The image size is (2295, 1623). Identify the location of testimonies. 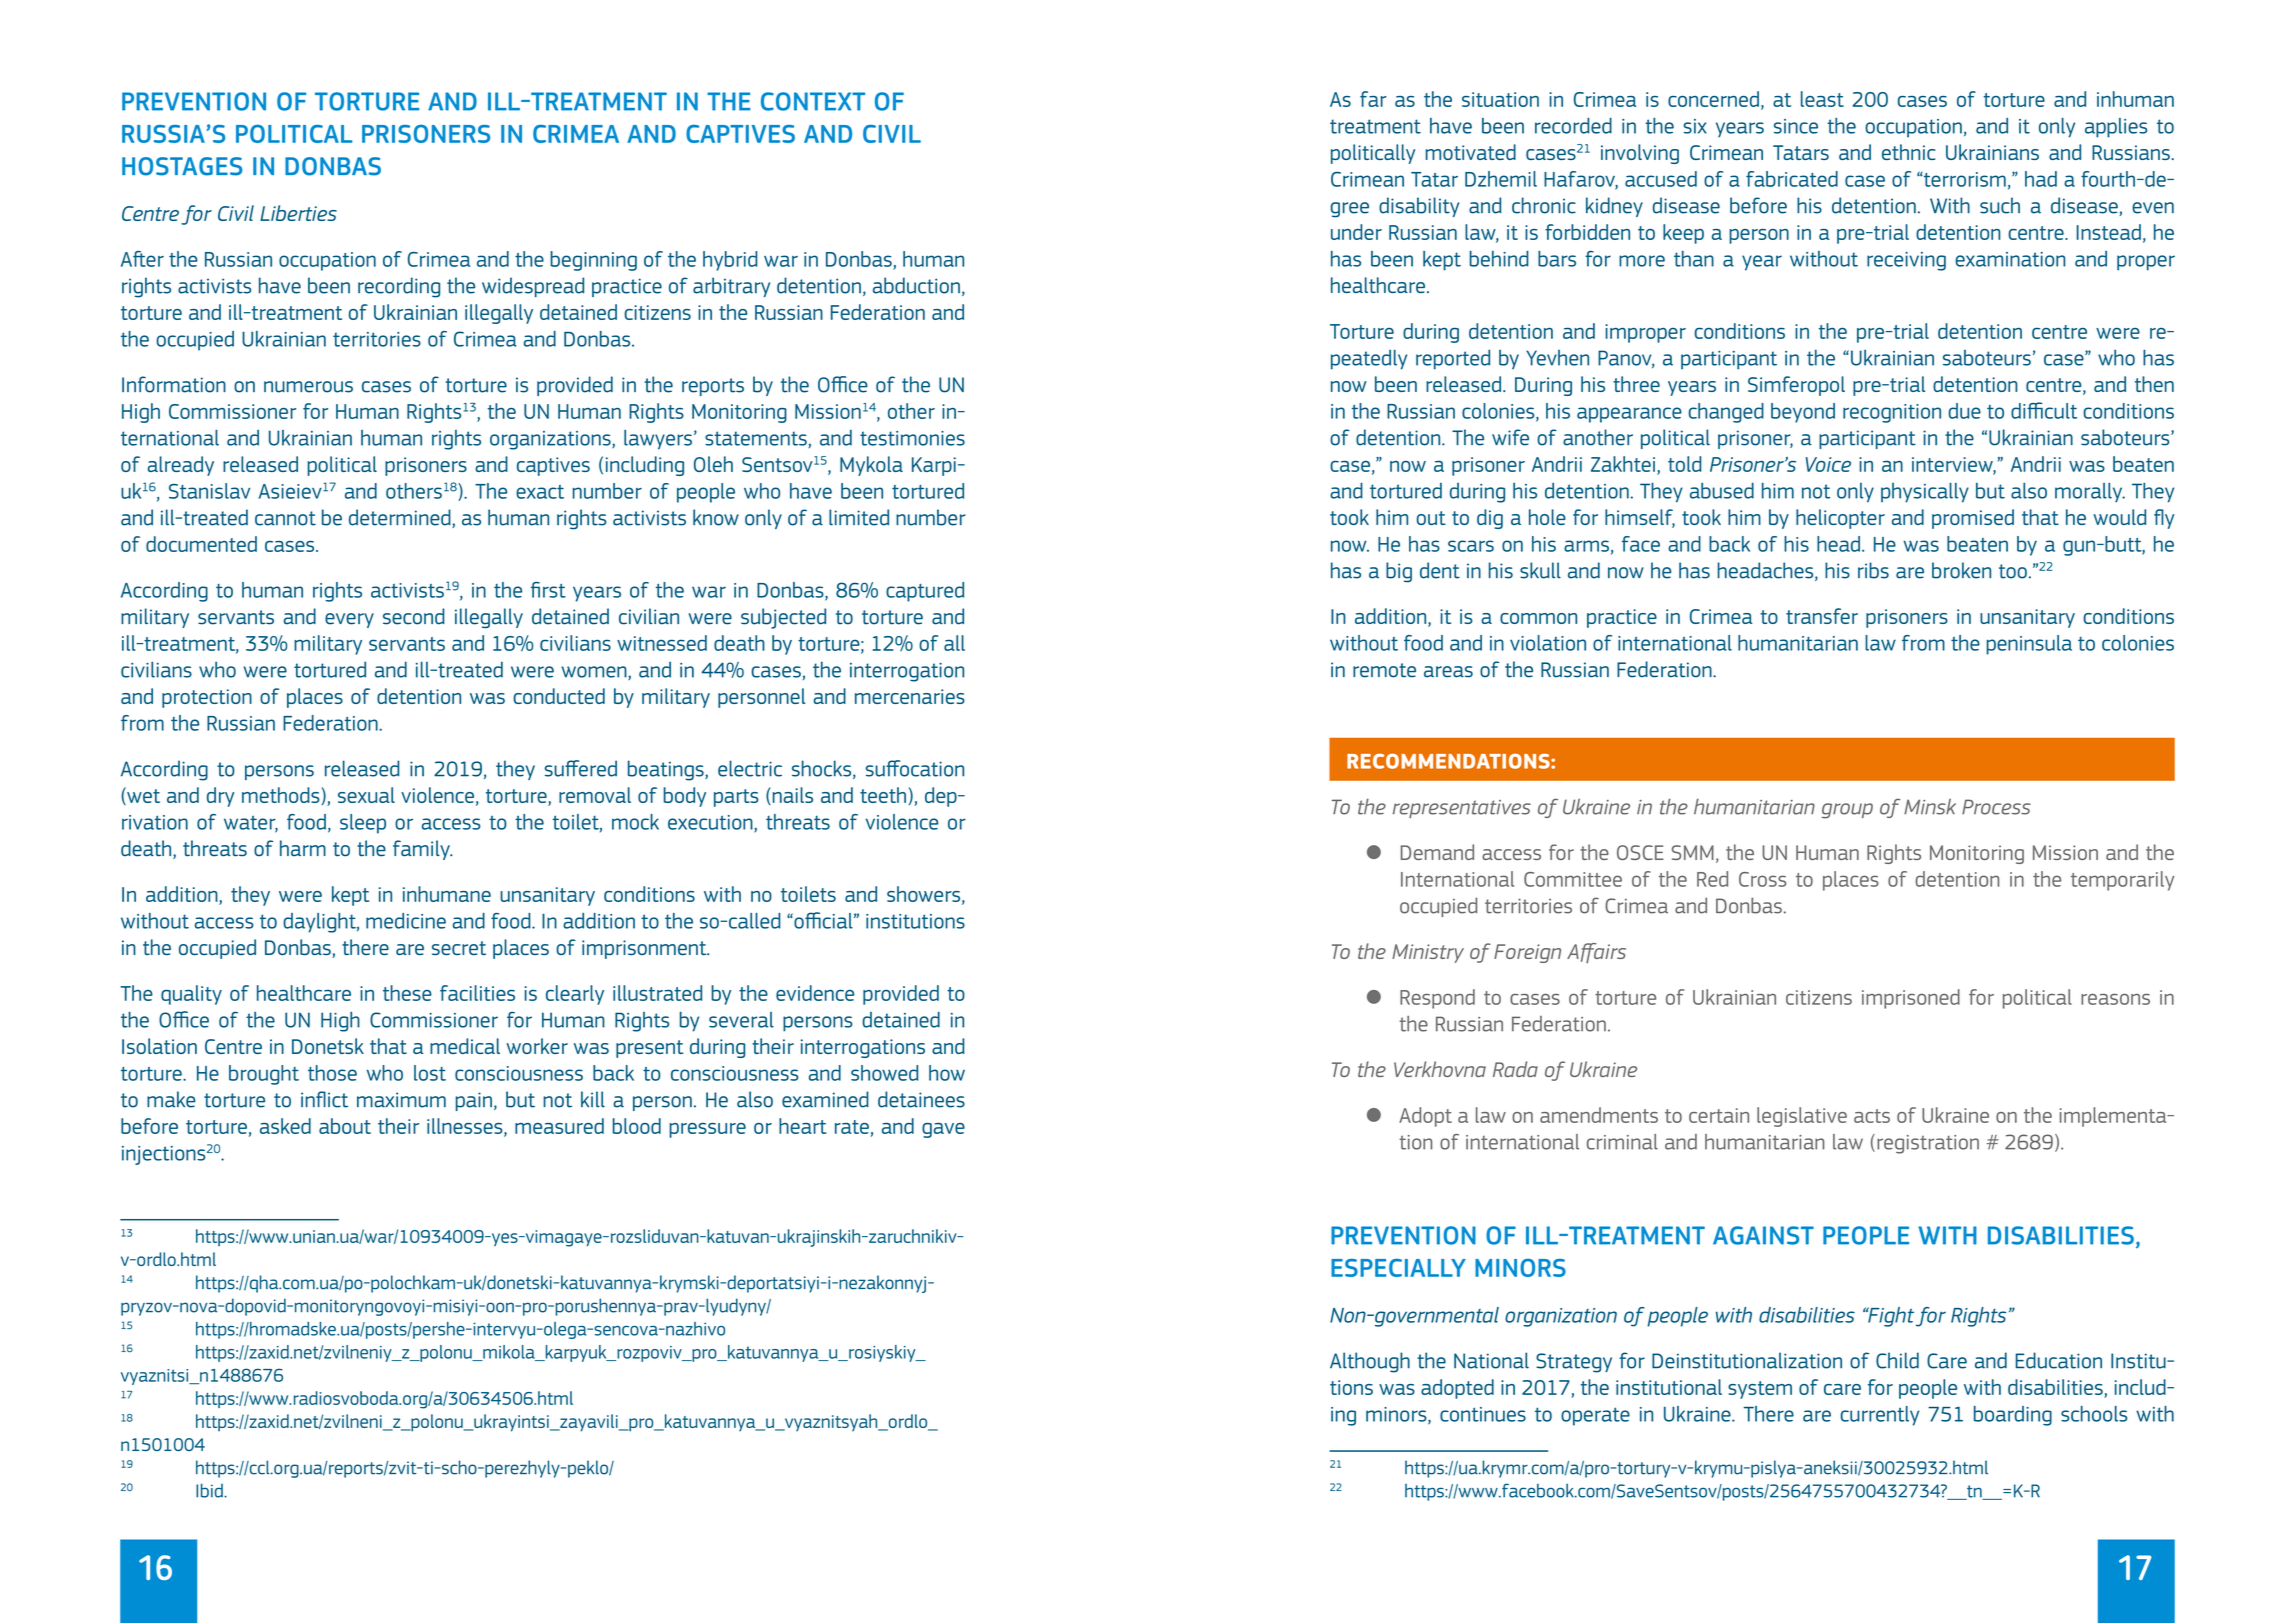
(912, 438).
